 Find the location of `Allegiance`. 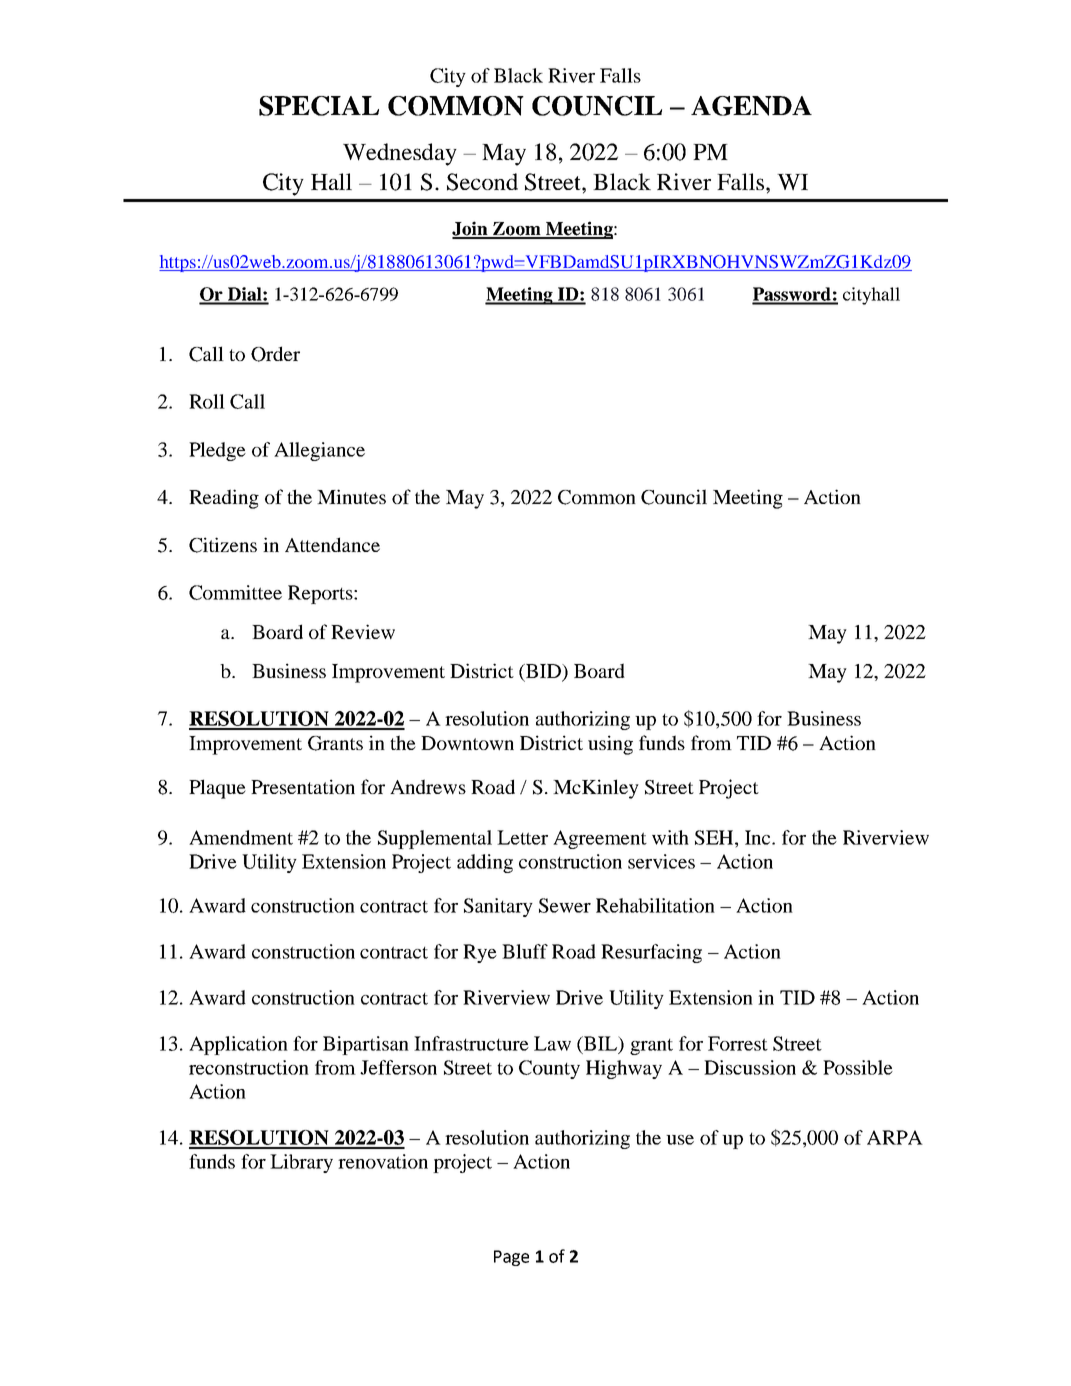

Allegiance is located at coordinates (319, 451).
